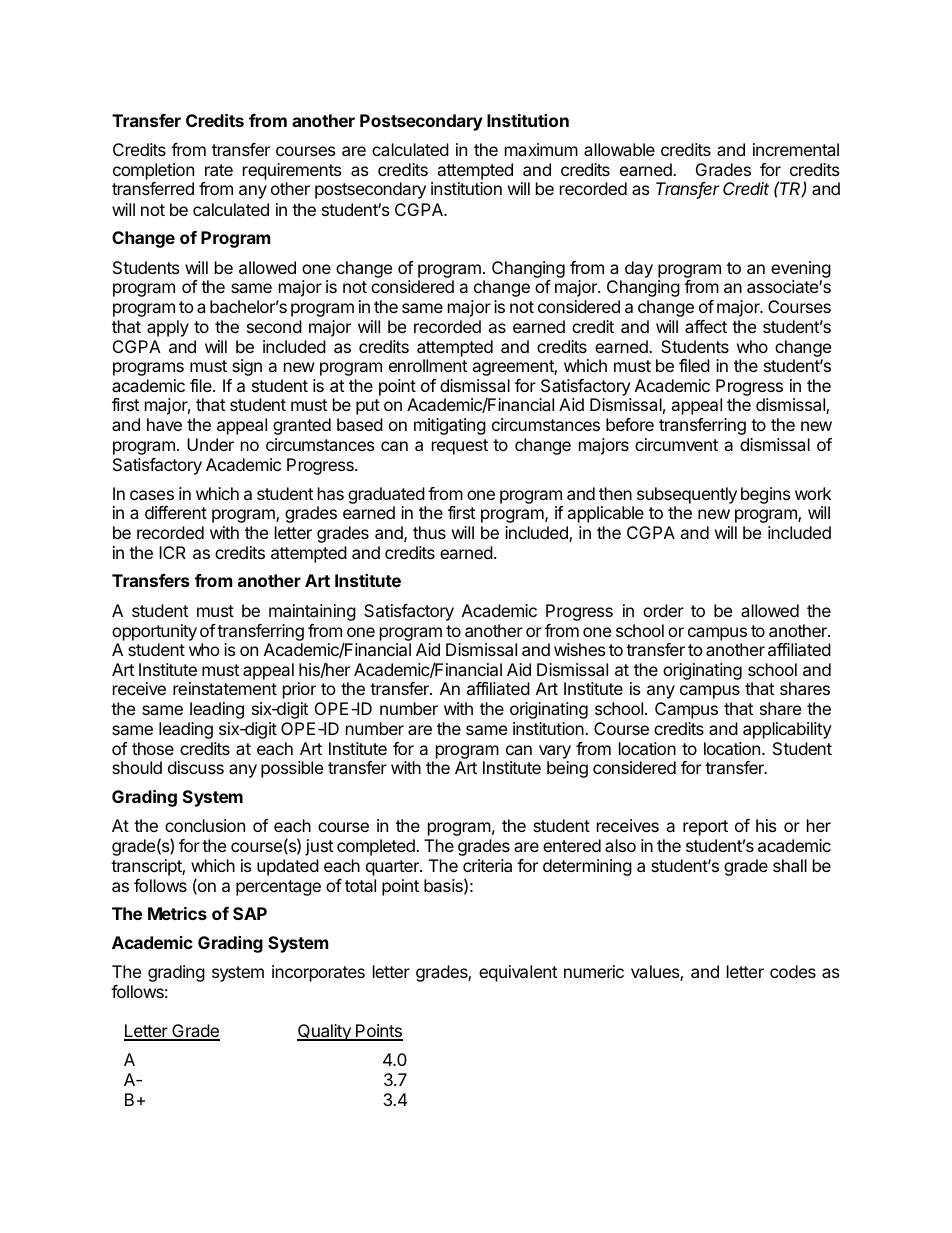 Image resolution: width=952 pixels, height=1233 pixels. Describe the element at coordinates (796, 149) in the page. I see `incremental` at that location.
